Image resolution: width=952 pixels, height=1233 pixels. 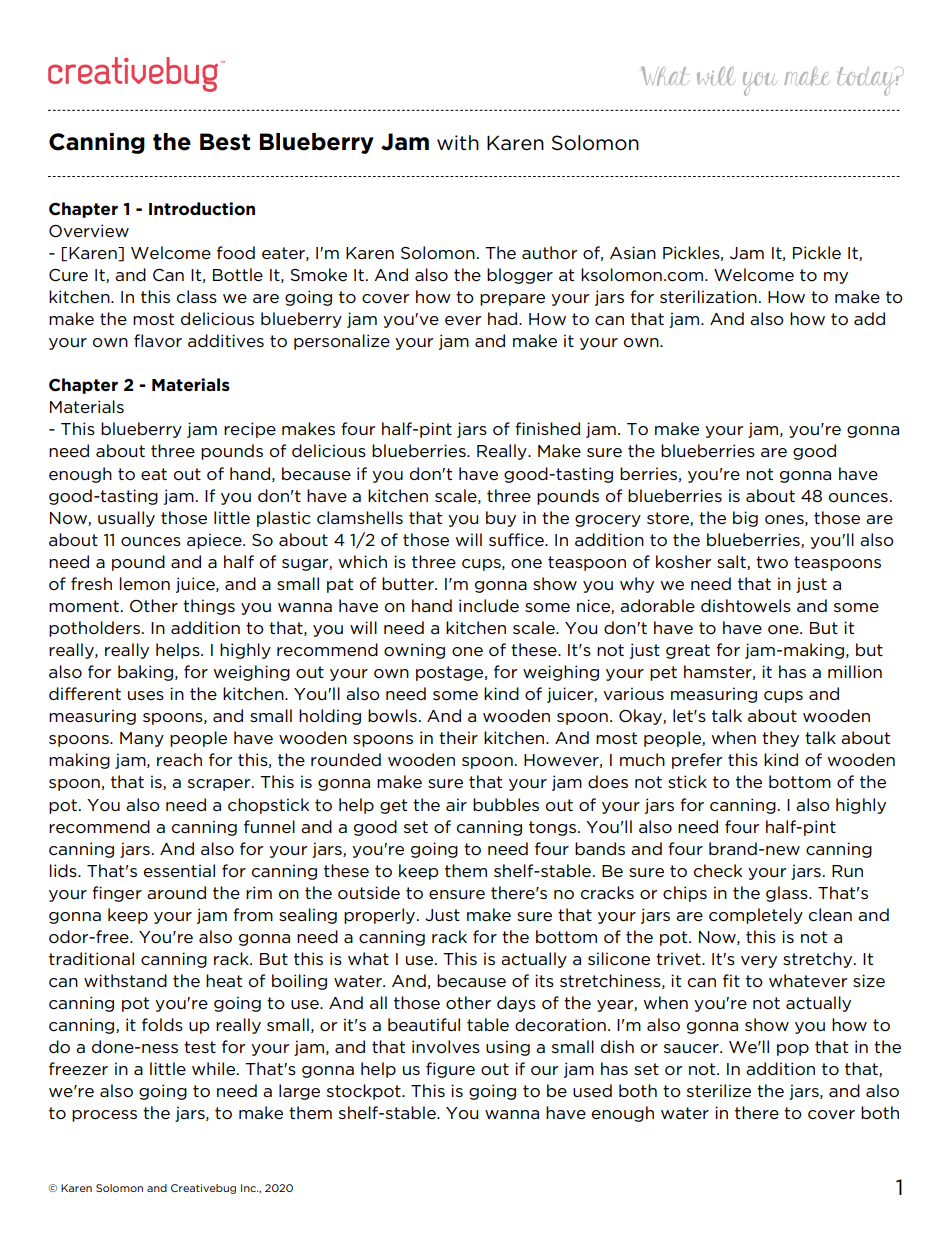 I want to click on reach, so click(x=179, y=759).
